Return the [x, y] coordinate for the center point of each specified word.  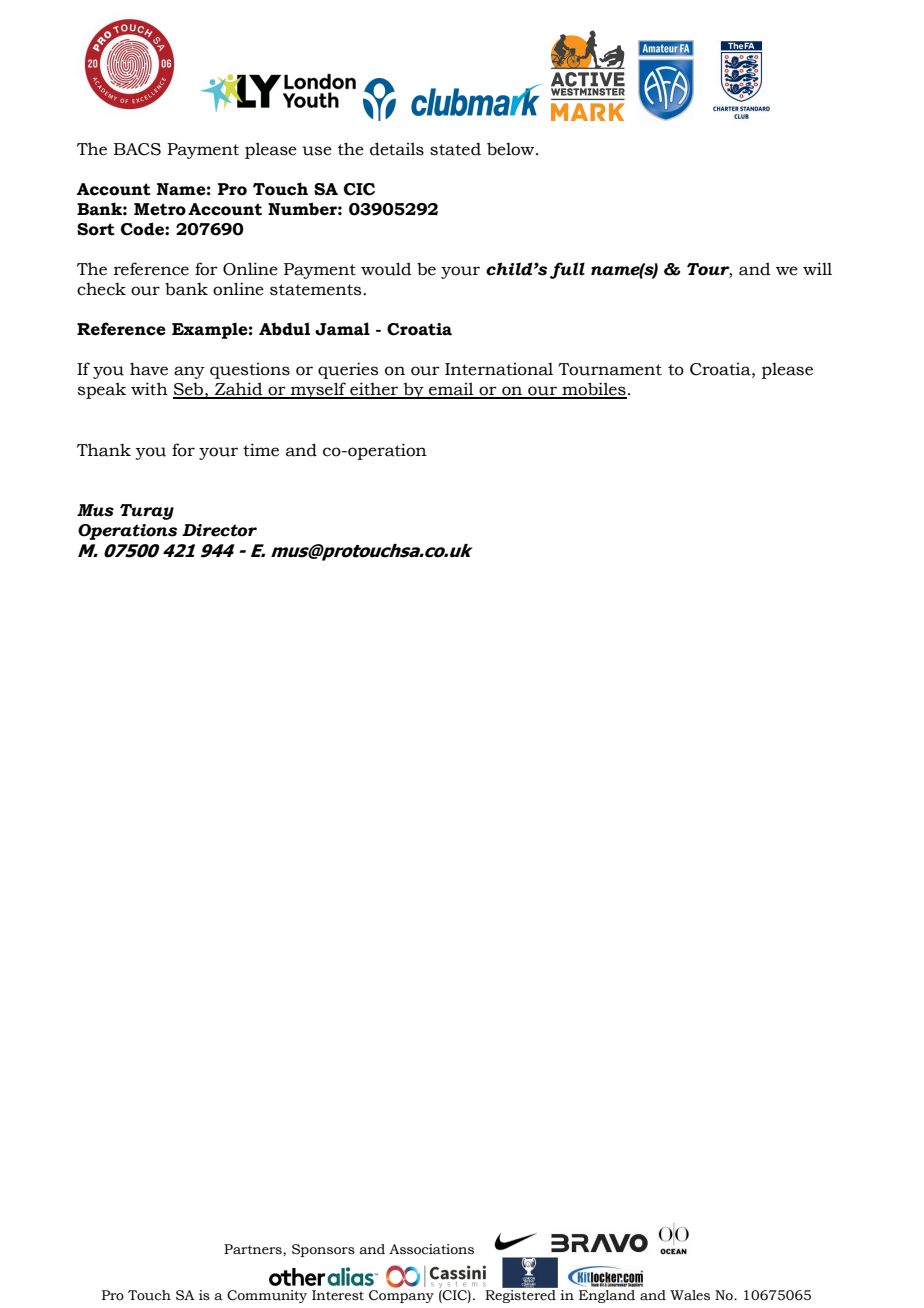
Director [219, 530]
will [817, 268]
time [261, 450]
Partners [254, 1250]
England [607, 1296]
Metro [160, 209]
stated [455, 149]
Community [267, 1296]
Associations [431, 1249]
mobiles [593, 390]
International [499, 369]
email [451, 390]
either [374, 390]
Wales [690, 1295]
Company [401, 1296]
